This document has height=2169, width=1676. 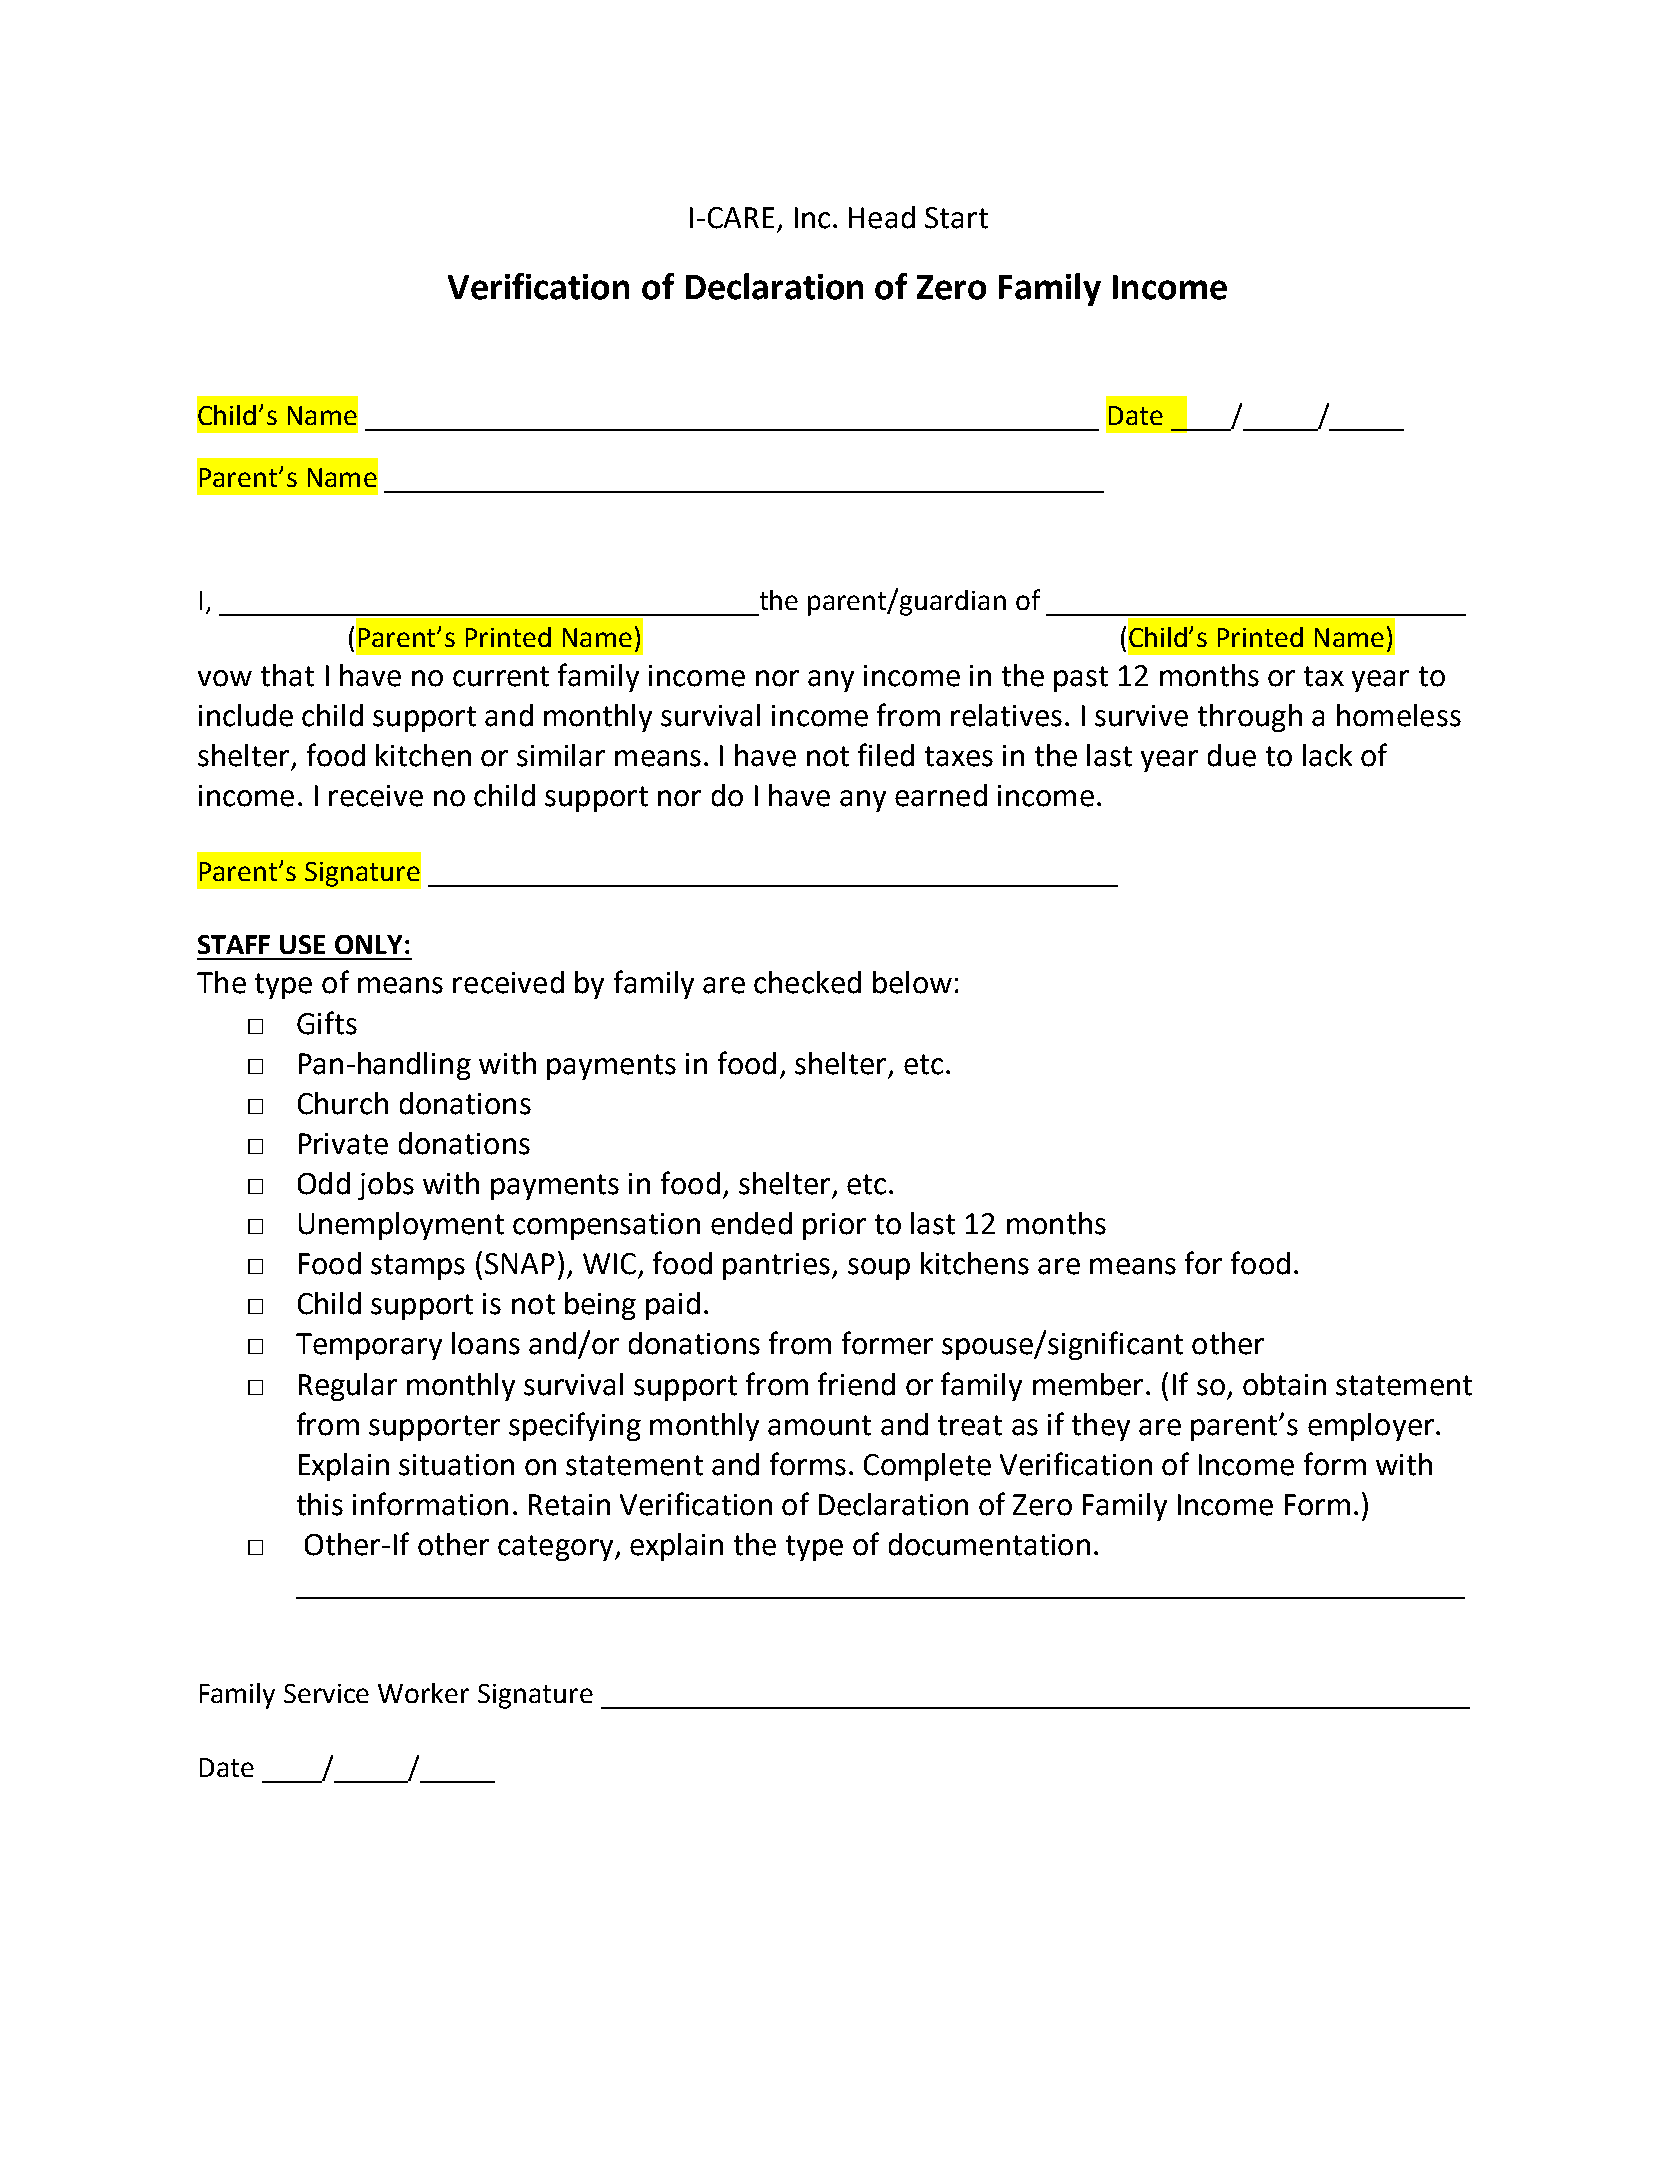 What do you see at coordinates (1081, 679) in the document?
I see `past` at bounding box center [1081, 679].
